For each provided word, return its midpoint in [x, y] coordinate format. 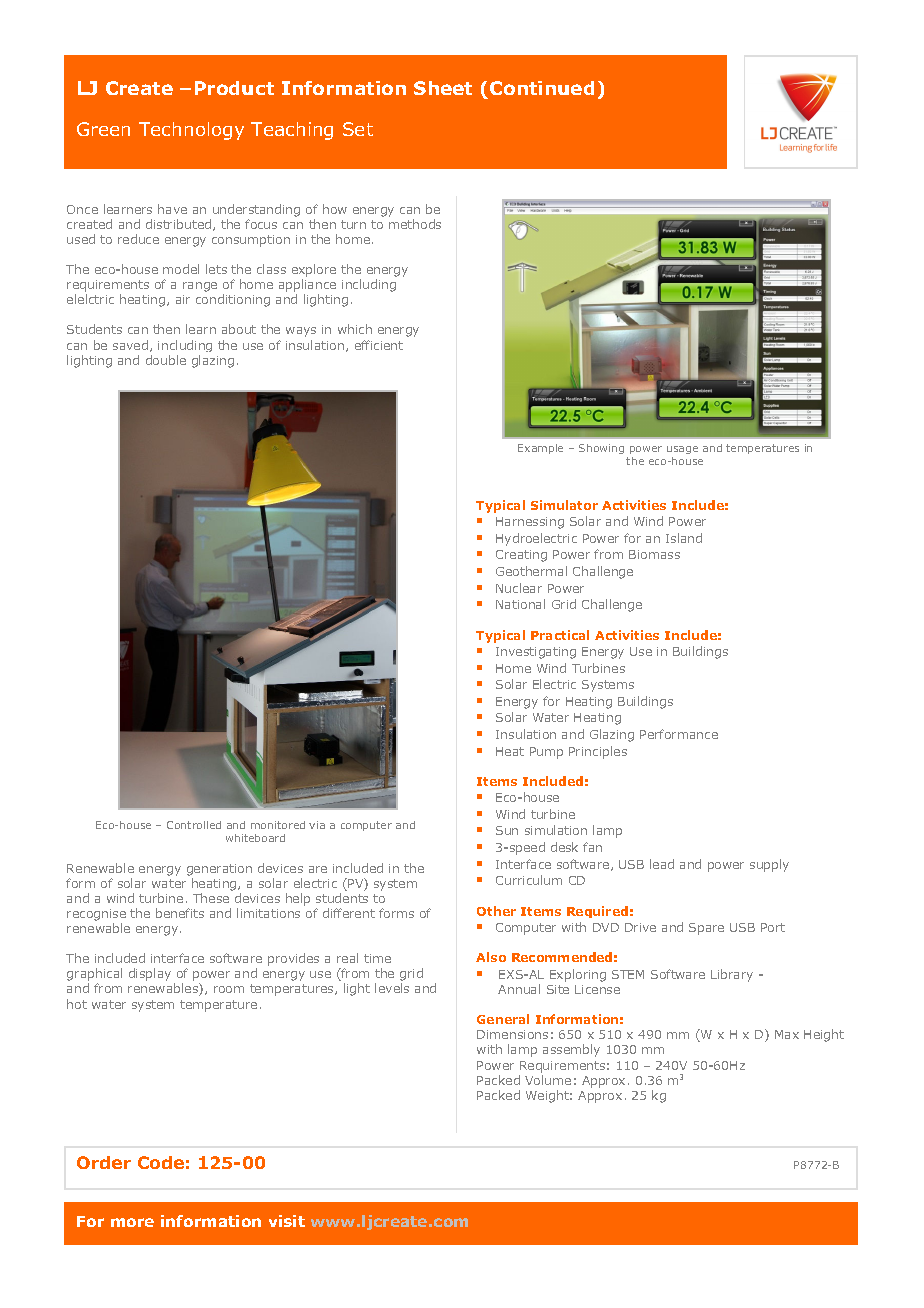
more [132, 1222]
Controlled [194, 825]
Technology [191, 131]
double [166, 360]
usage [682, 450]
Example [540, 449]
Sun [507, 830]
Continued [542, 88]
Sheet [443, 88]
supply [769, 865]
